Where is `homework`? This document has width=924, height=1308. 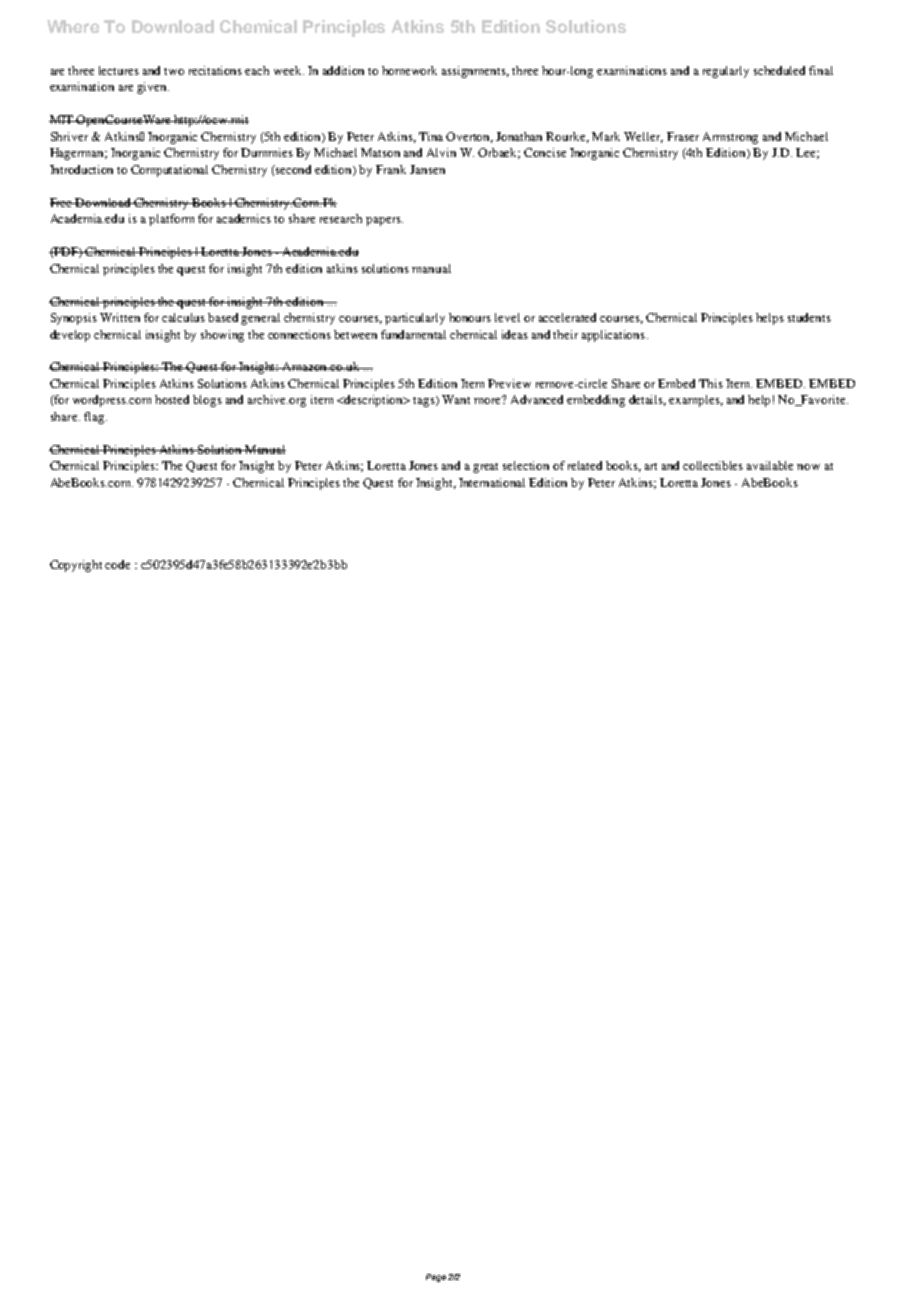
homework is located at coordinates (409, 70).
